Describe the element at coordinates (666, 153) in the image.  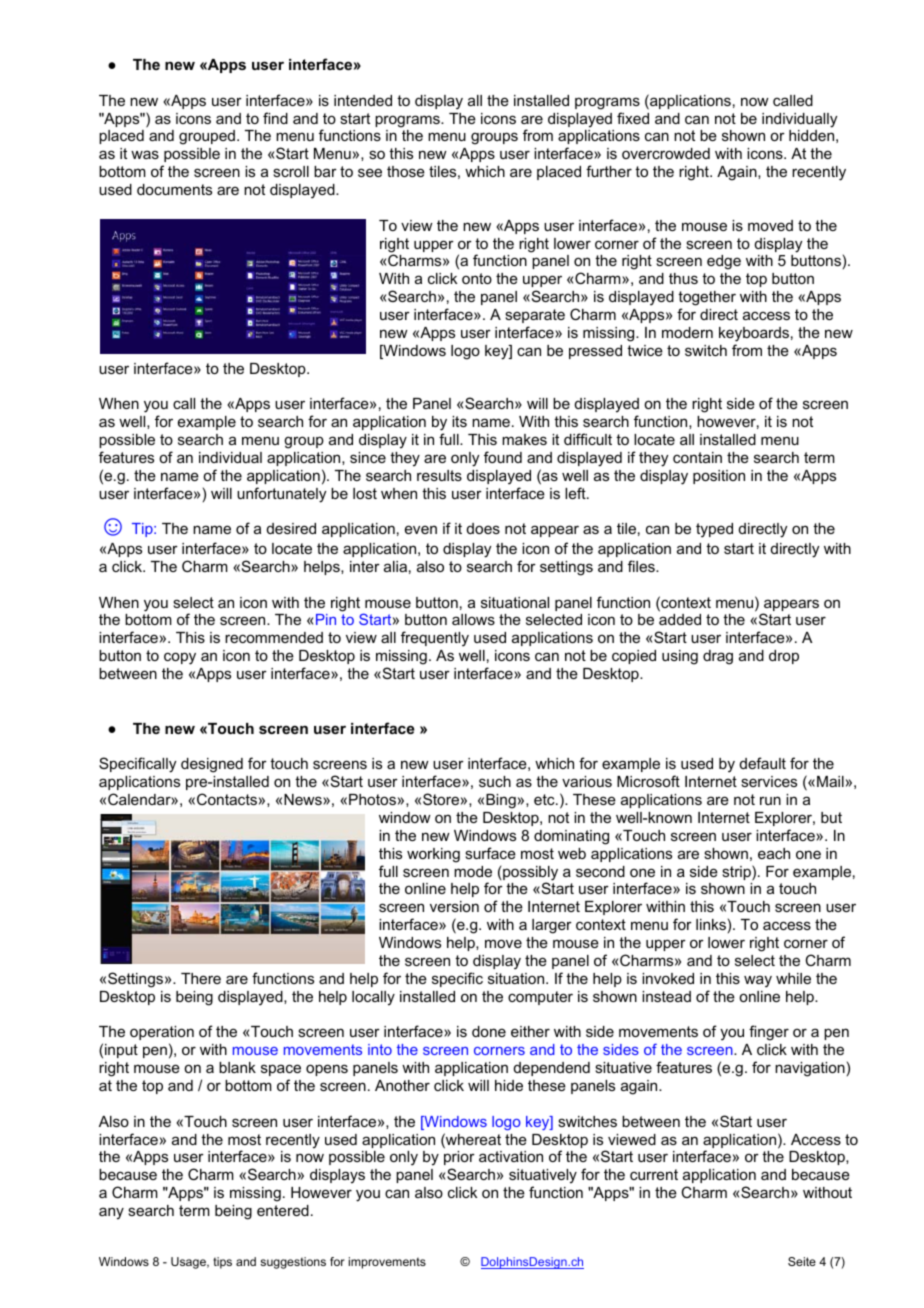
I see `overcrowded` at that location.
